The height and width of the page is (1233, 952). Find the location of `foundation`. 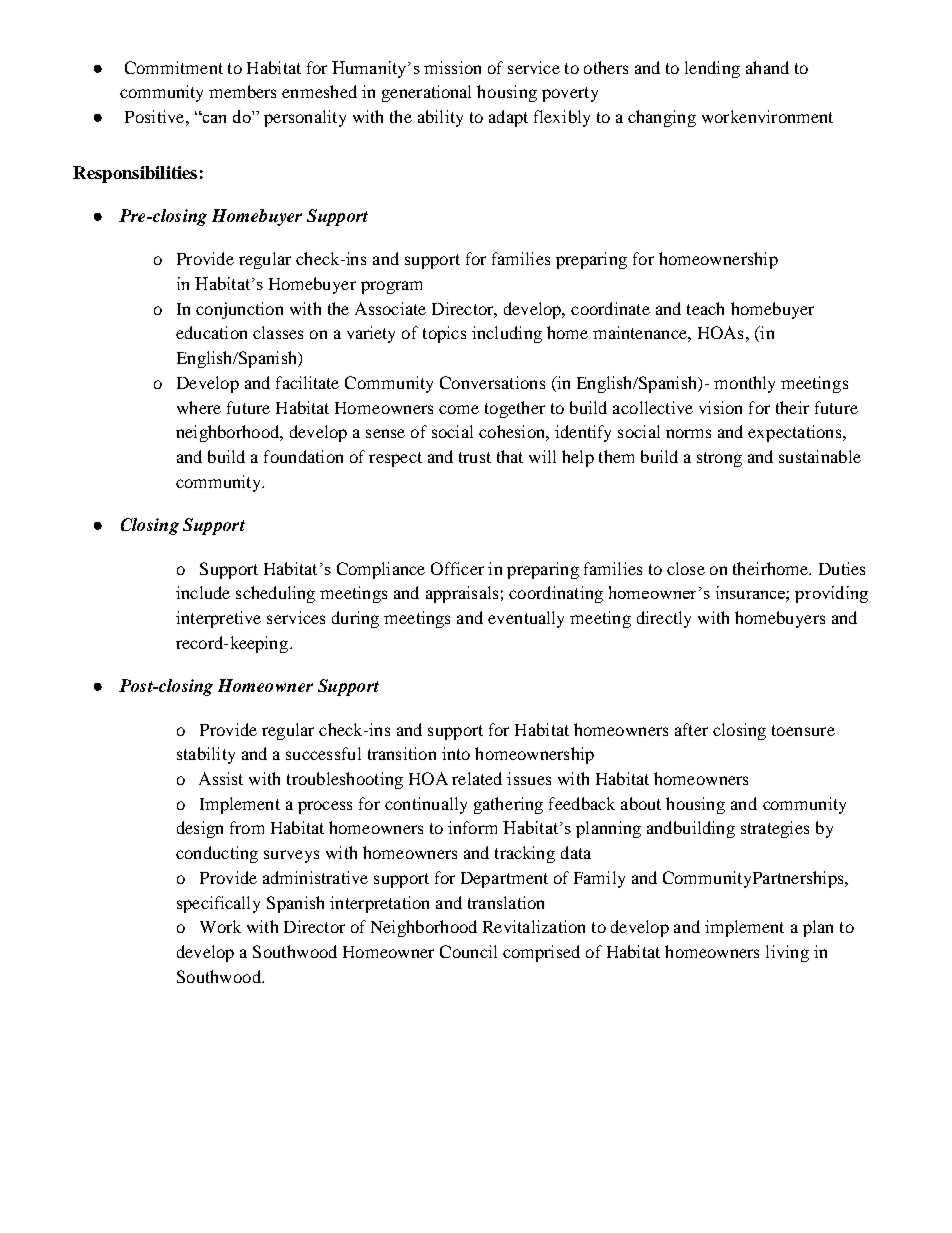

foundation is located at coordinates (303, 456).
